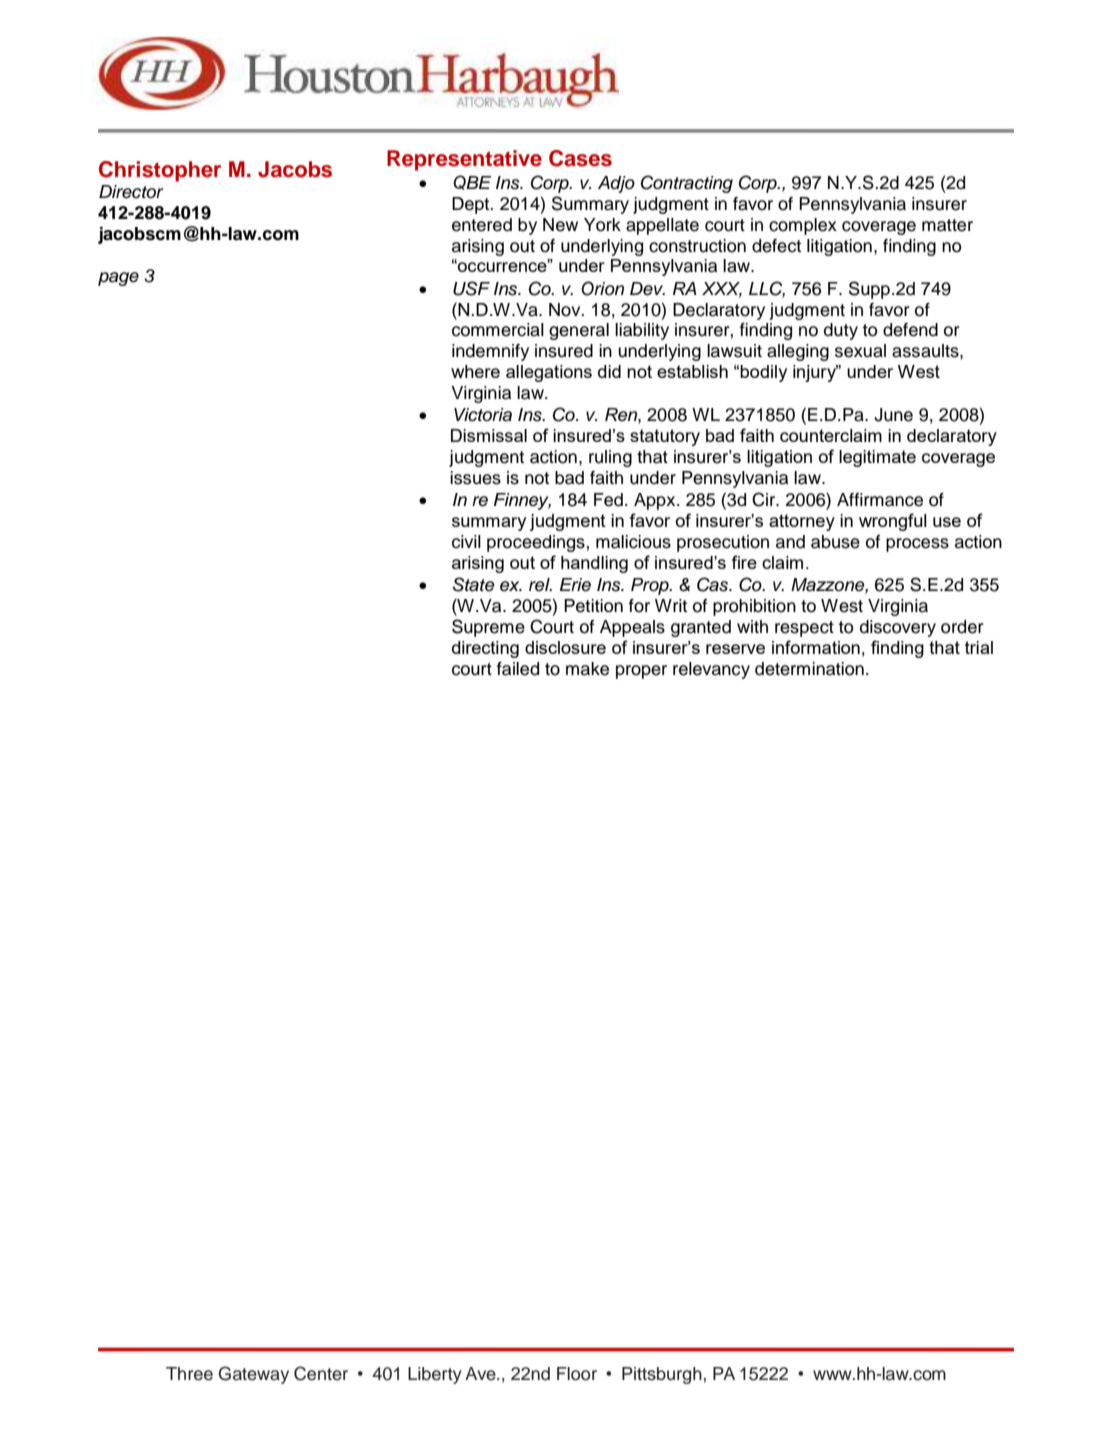 Image resolution: width=1112 pixels, height=1440 pixels. I want to click on Pittsburgh, so click(662, 1375).
